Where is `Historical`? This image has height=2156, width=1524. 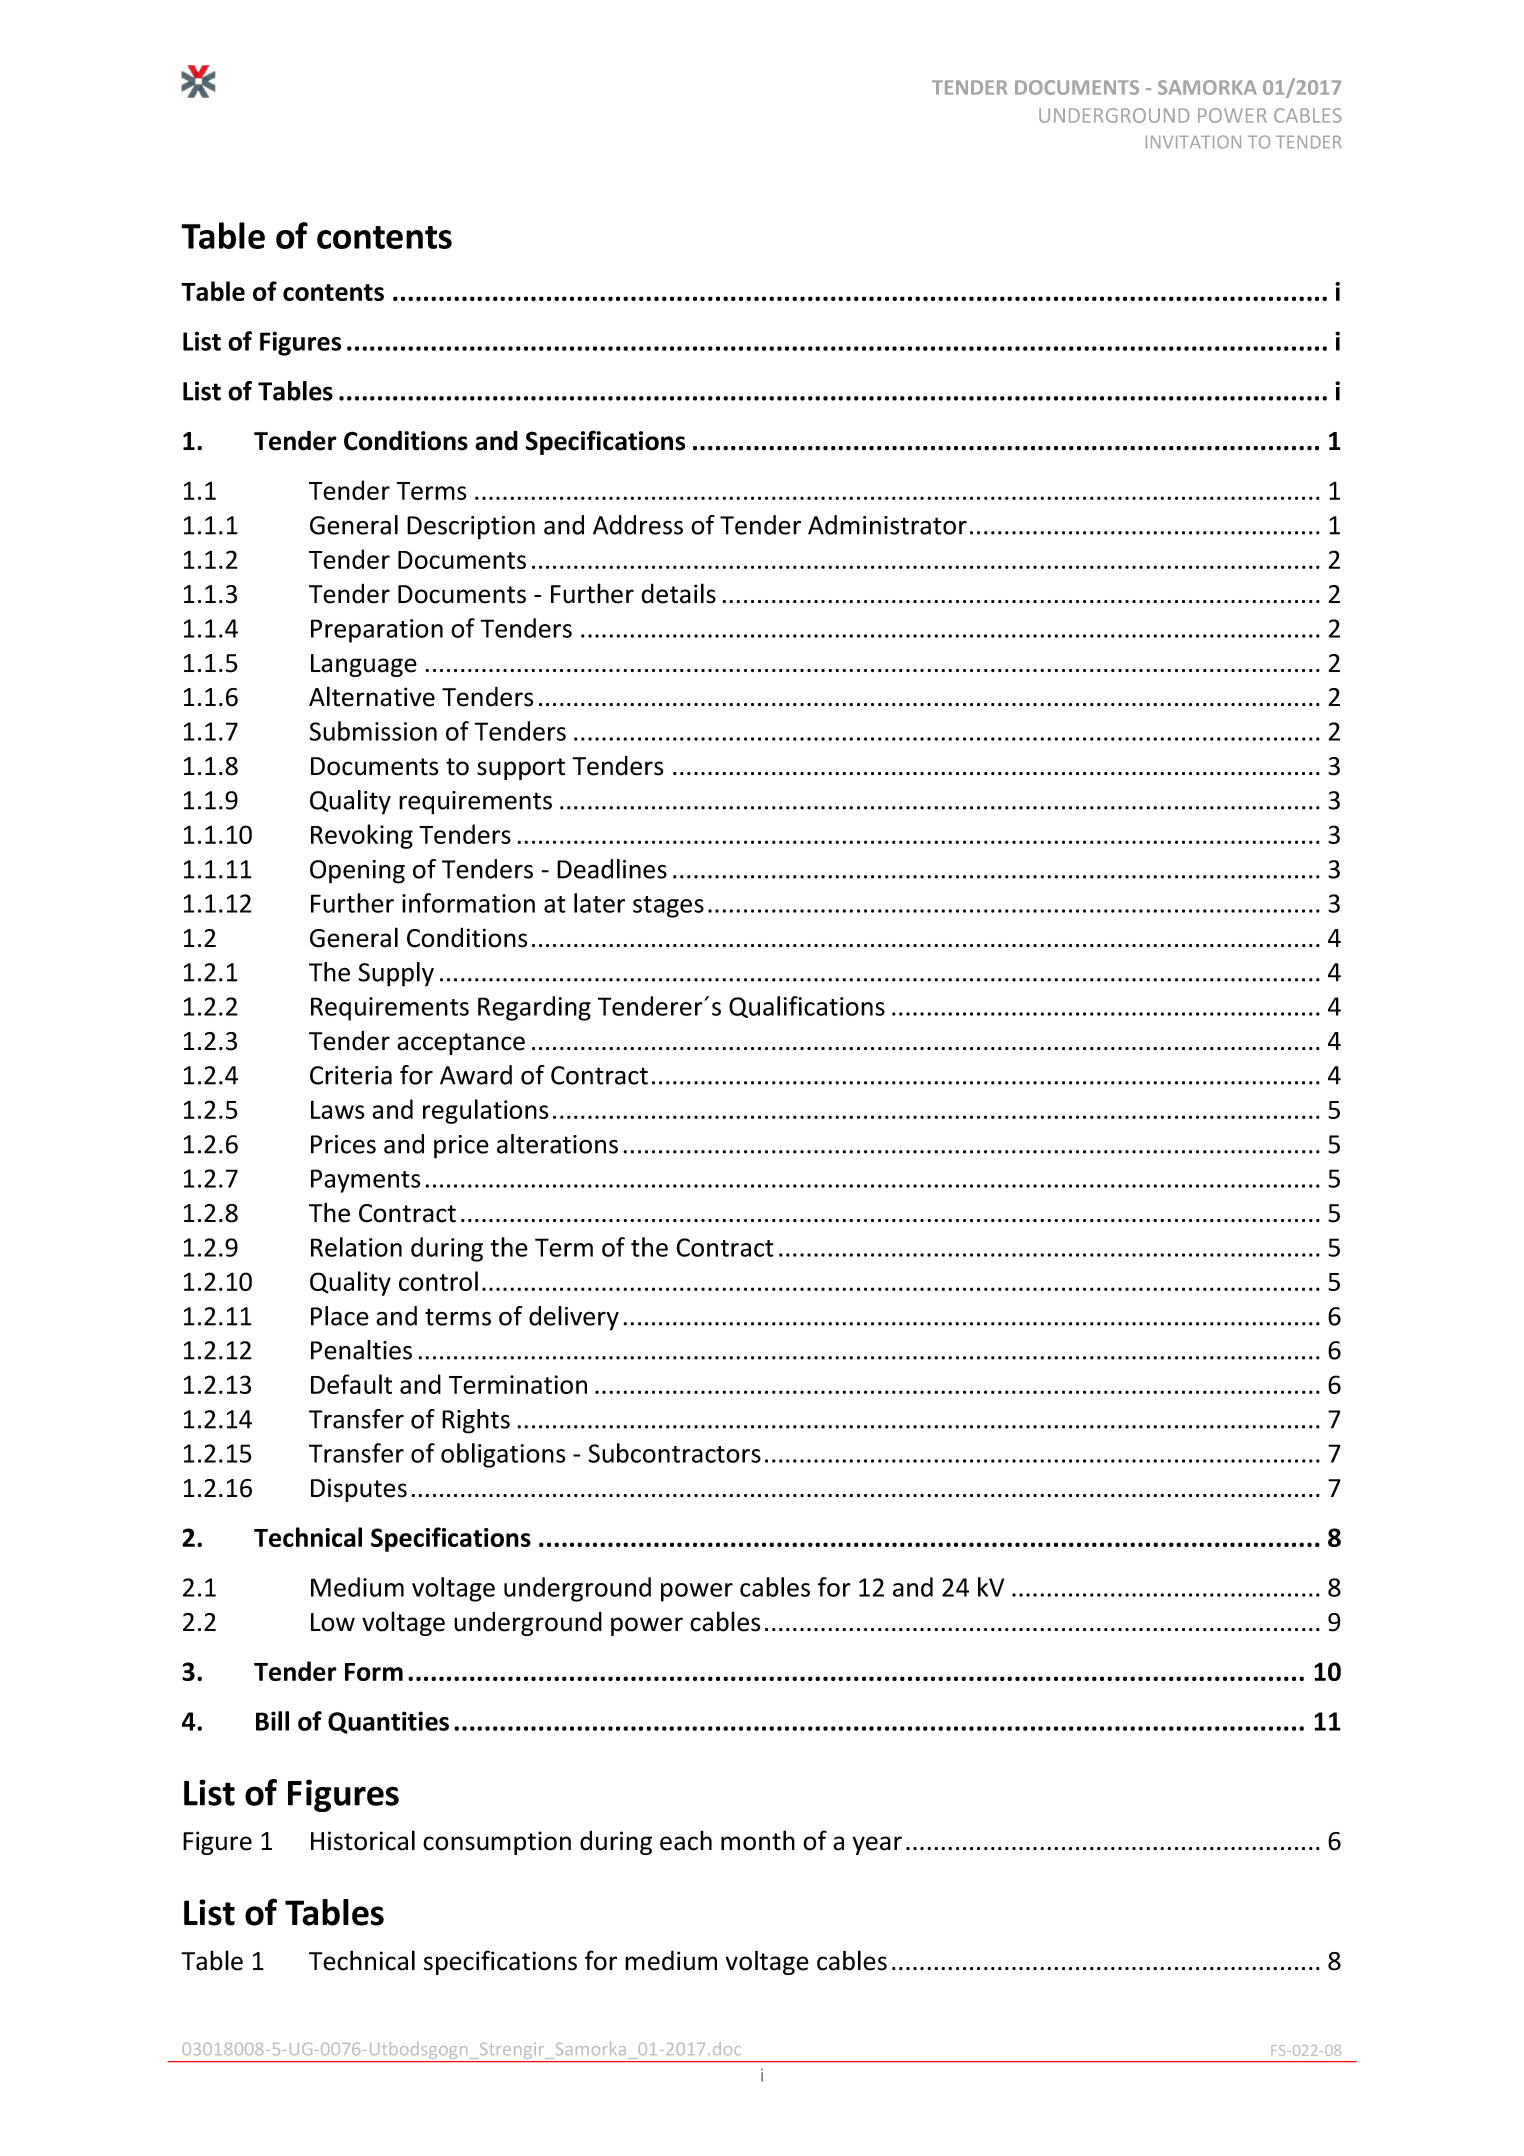
Historical is located at coordinates (363, 1840).
